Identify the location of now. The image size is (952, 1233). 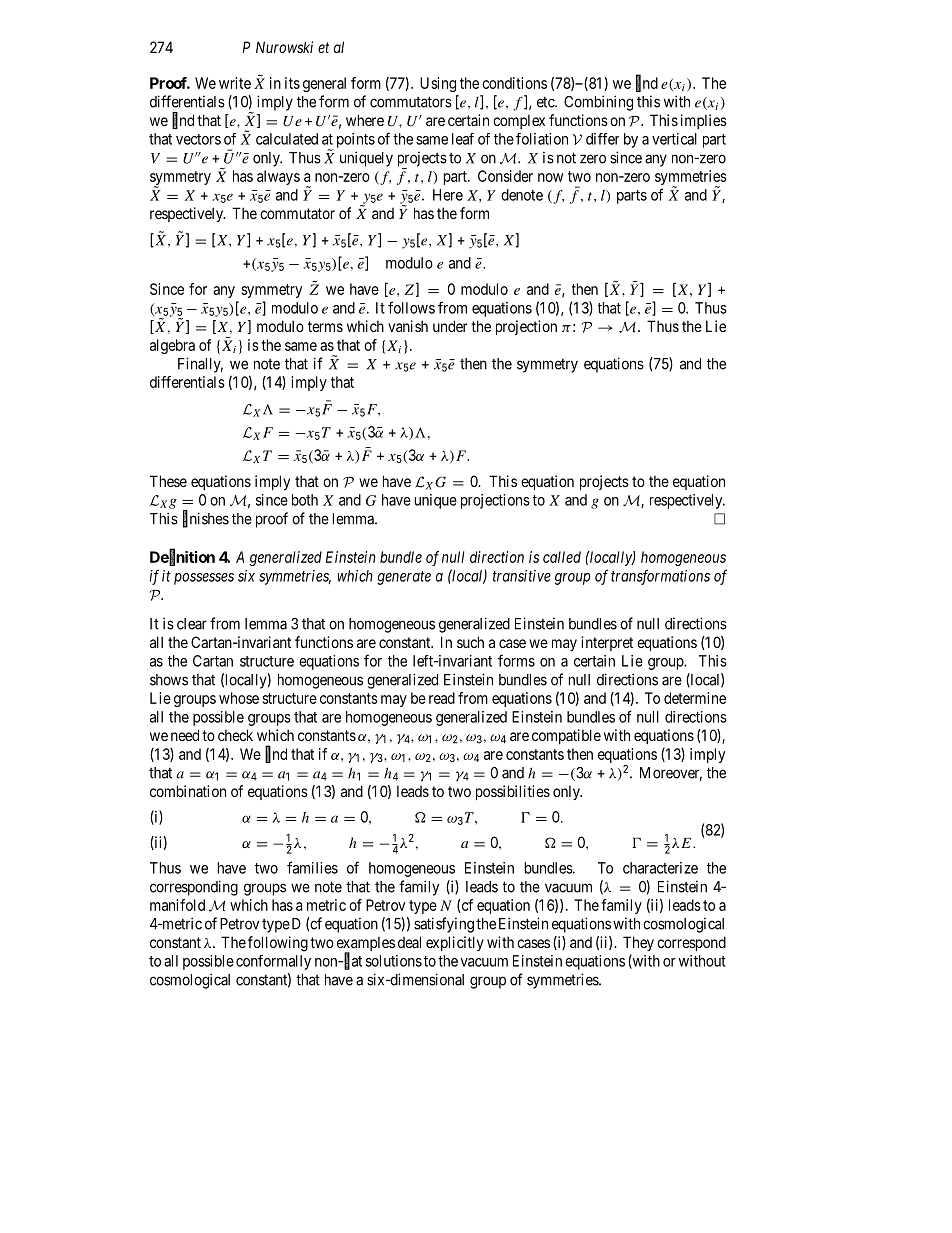
(550, 177).
